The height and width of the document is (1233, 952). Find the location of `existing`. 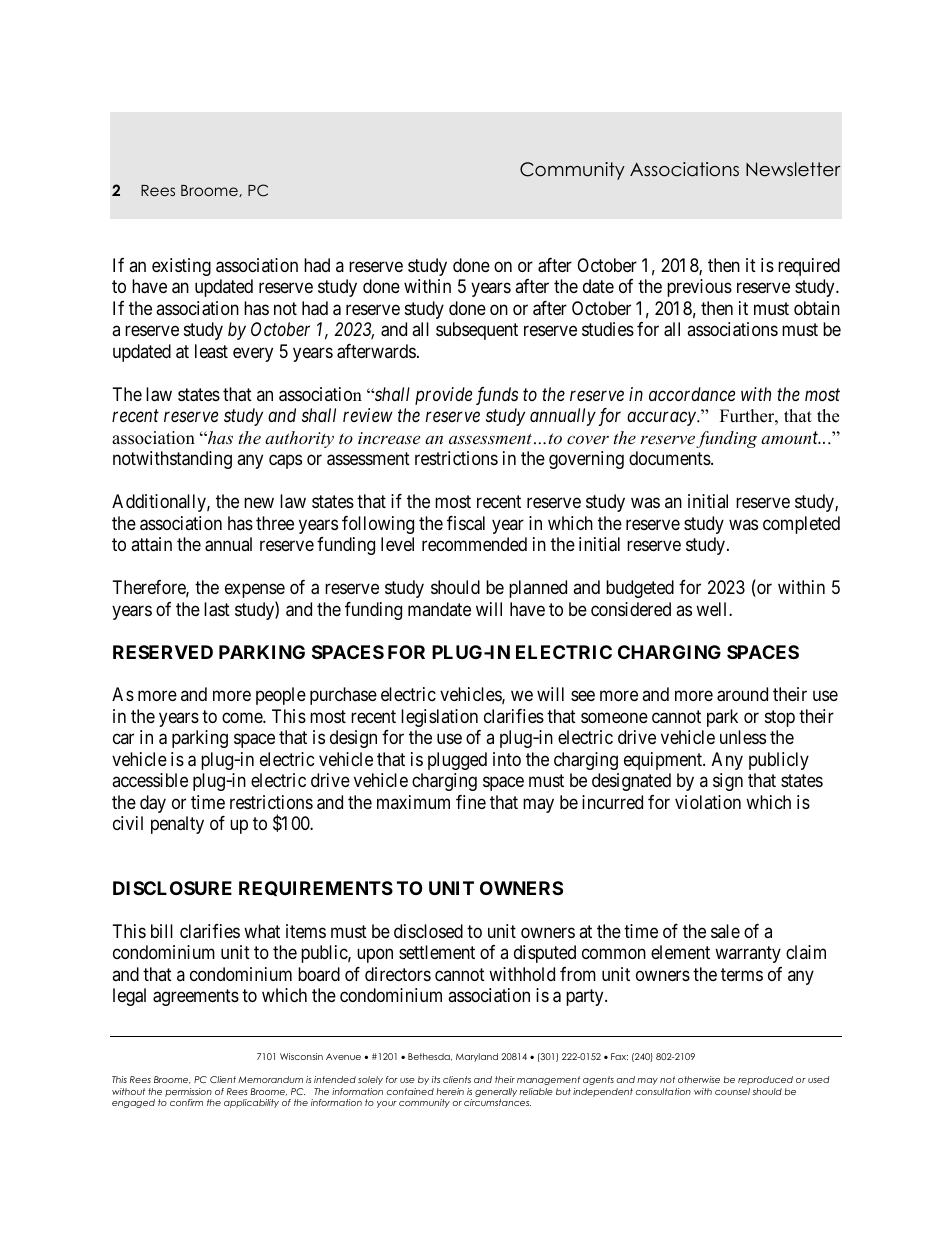

existing is located at coordinates (181, 267).
